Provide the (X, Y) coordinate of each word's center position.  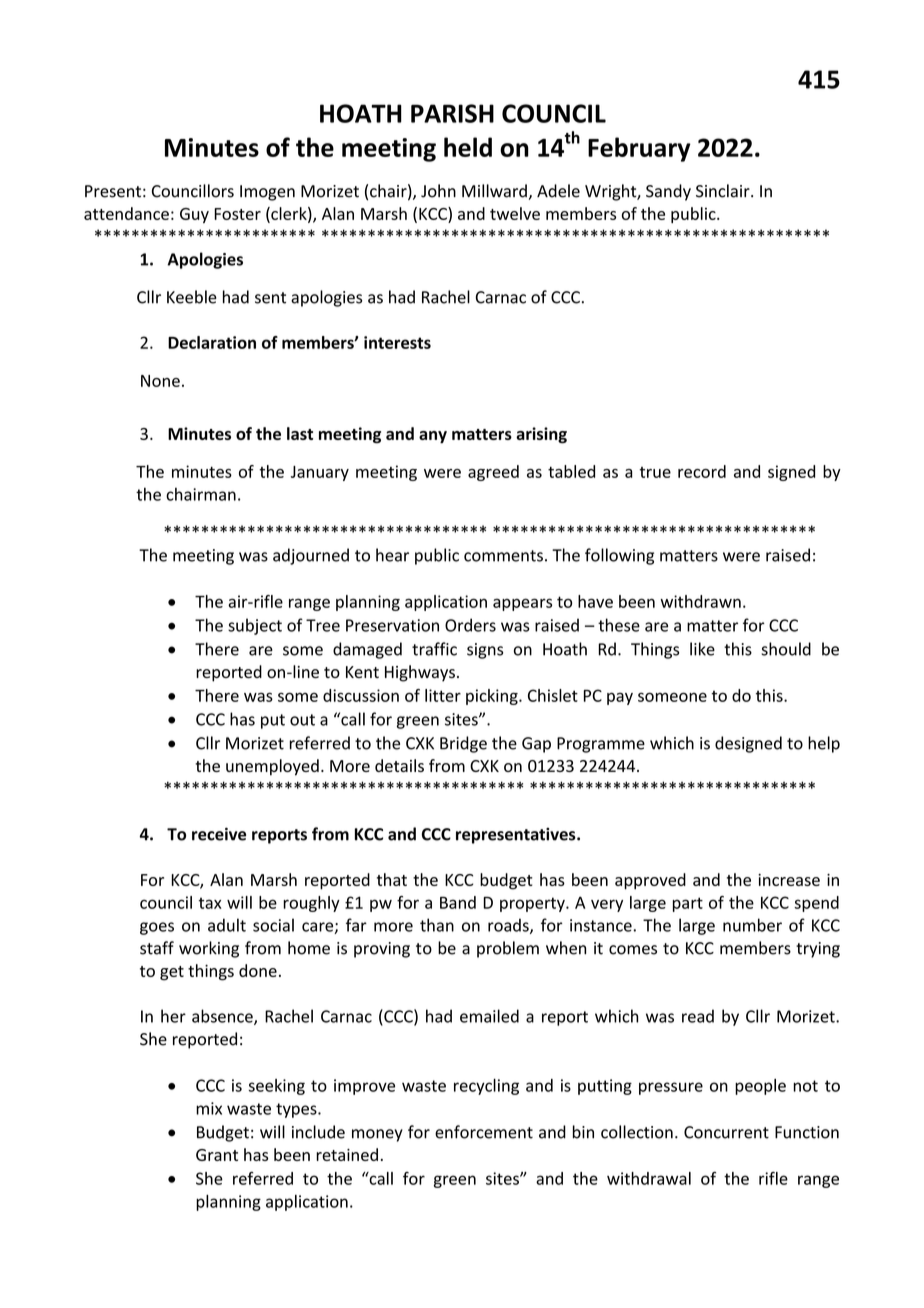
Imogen (267, 193)
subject (255, 626)
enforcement (484, 1132)
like (702, 649)
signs (485, 651)
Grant (217, 1155)
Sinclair (724, 191)
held (468, 147)
